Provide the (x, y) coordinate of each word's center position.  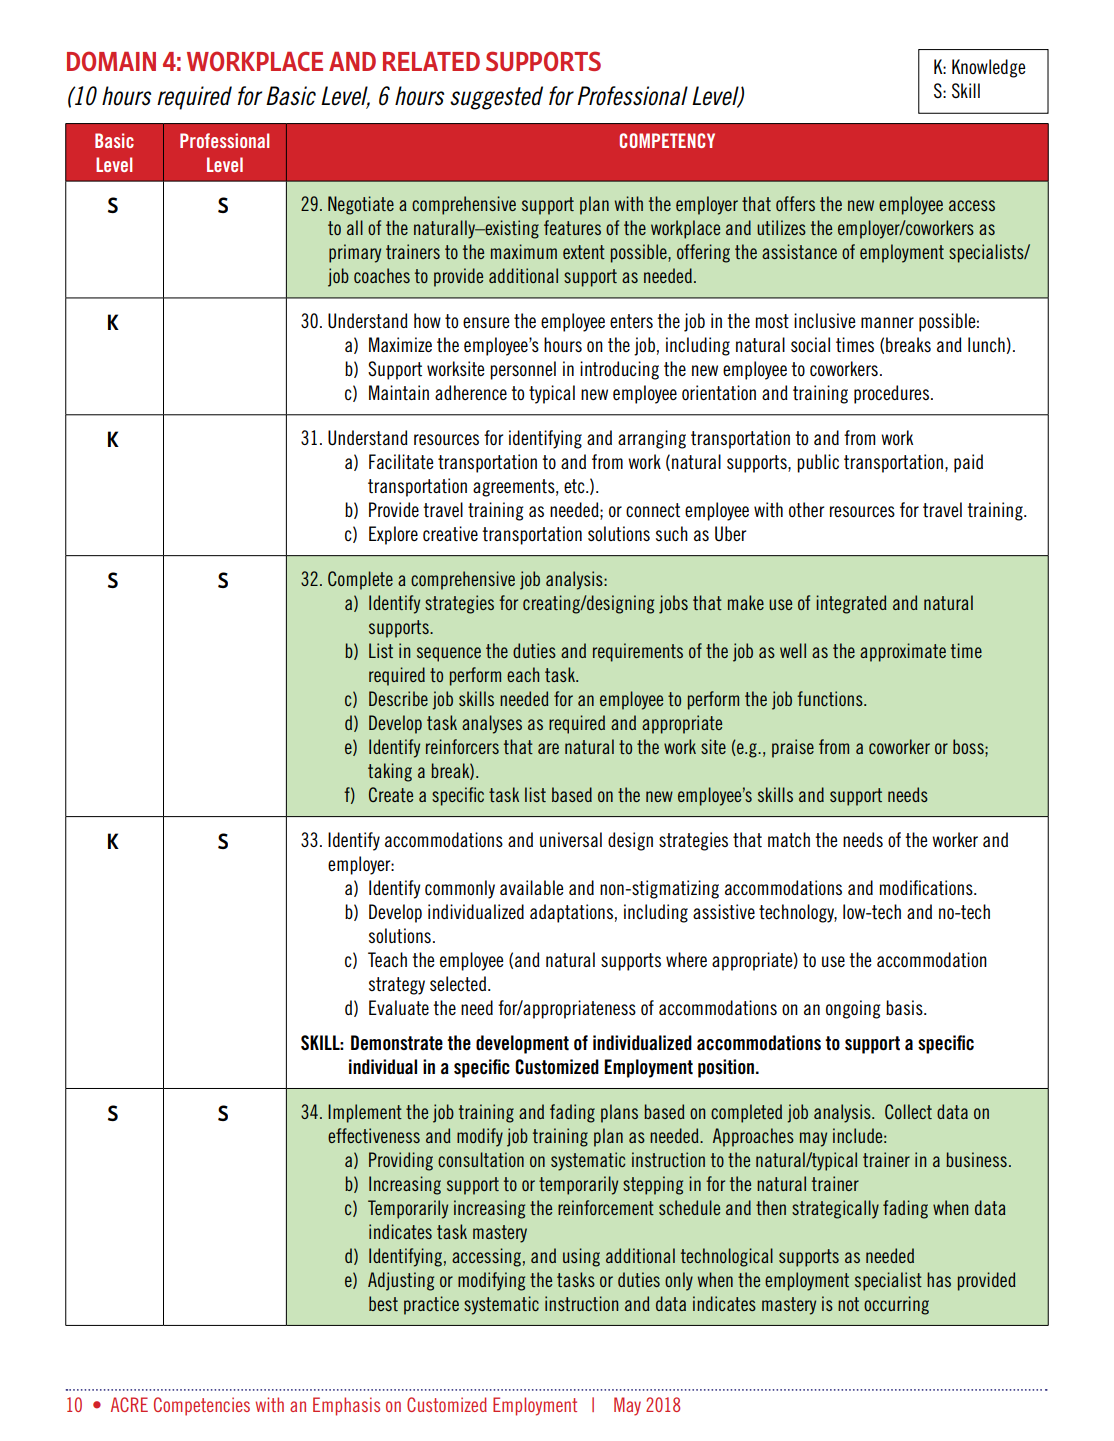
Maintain (399, 393)
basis (905, 1007)
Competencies (202, 1406)
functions (831, 698)
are (548, 748)
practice (431, 1305)
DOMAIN (111, 61)
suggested (496, 98)
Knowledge (988, 68)
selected (458, 984)
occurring (896, 1305)
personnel (523, 370)
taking (390, 772)
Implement (365, 1113)
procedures (891, 394)
